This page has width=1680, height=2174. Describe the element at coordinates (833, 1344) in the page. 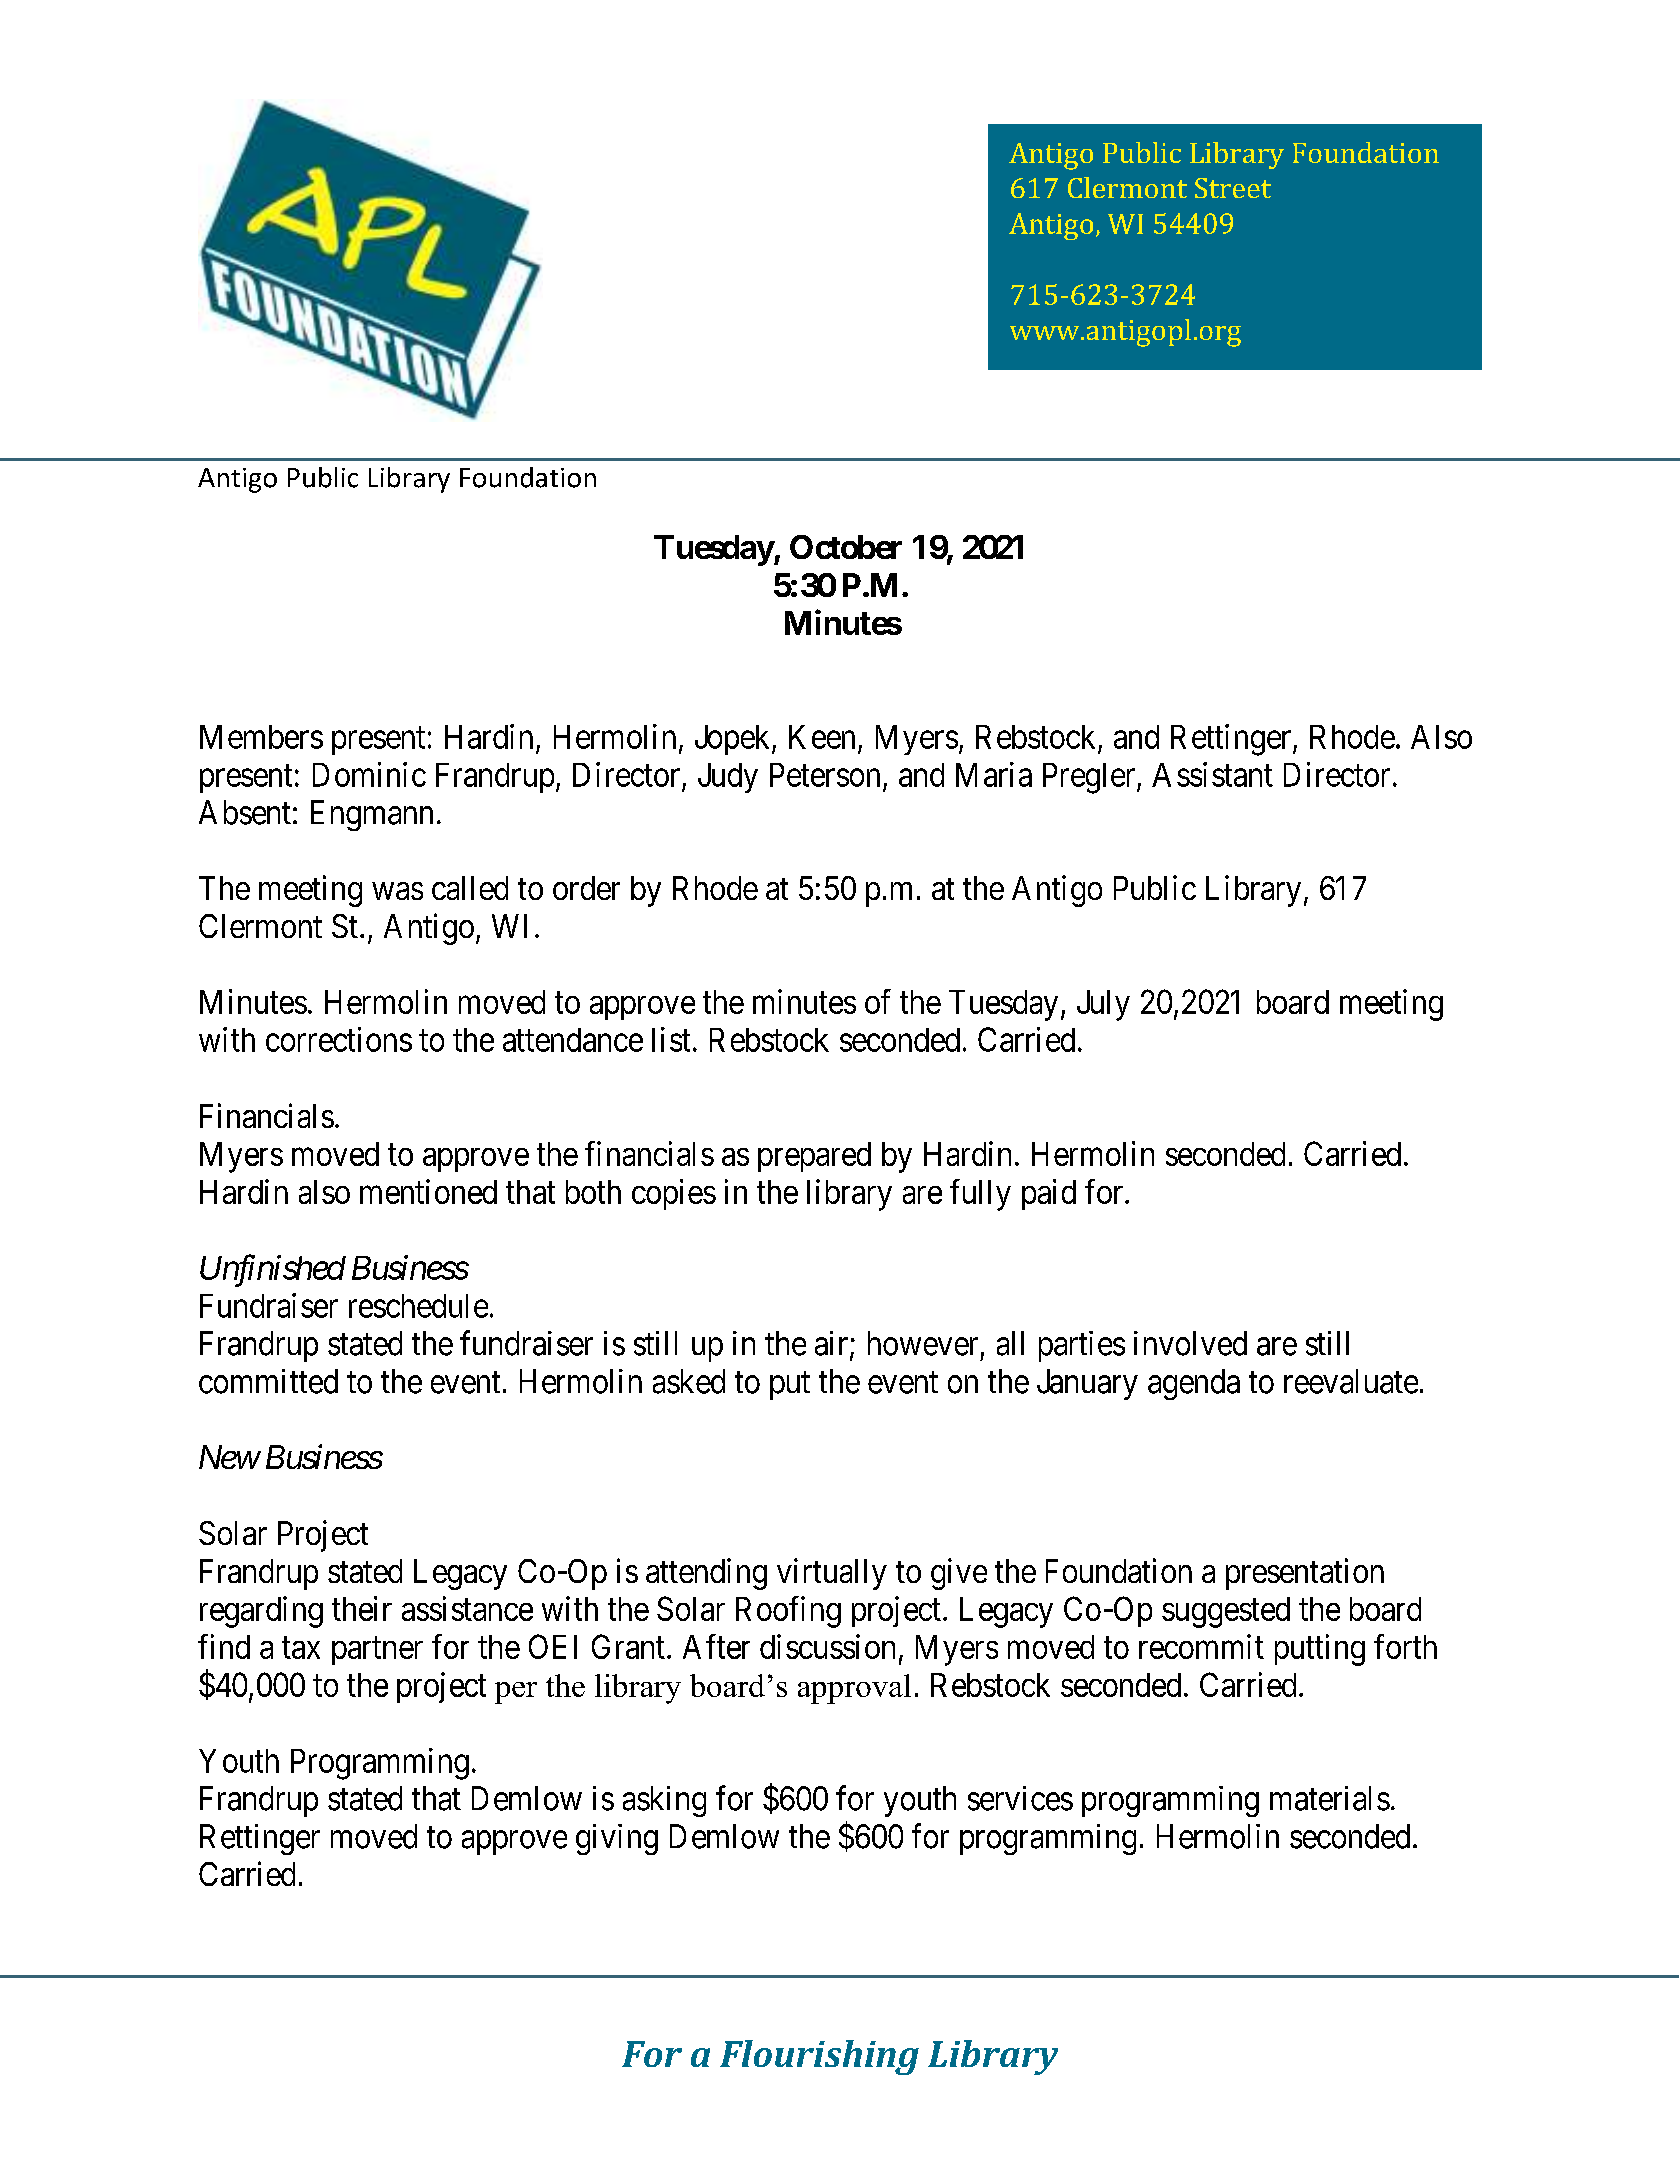

I see `air` at that location.
